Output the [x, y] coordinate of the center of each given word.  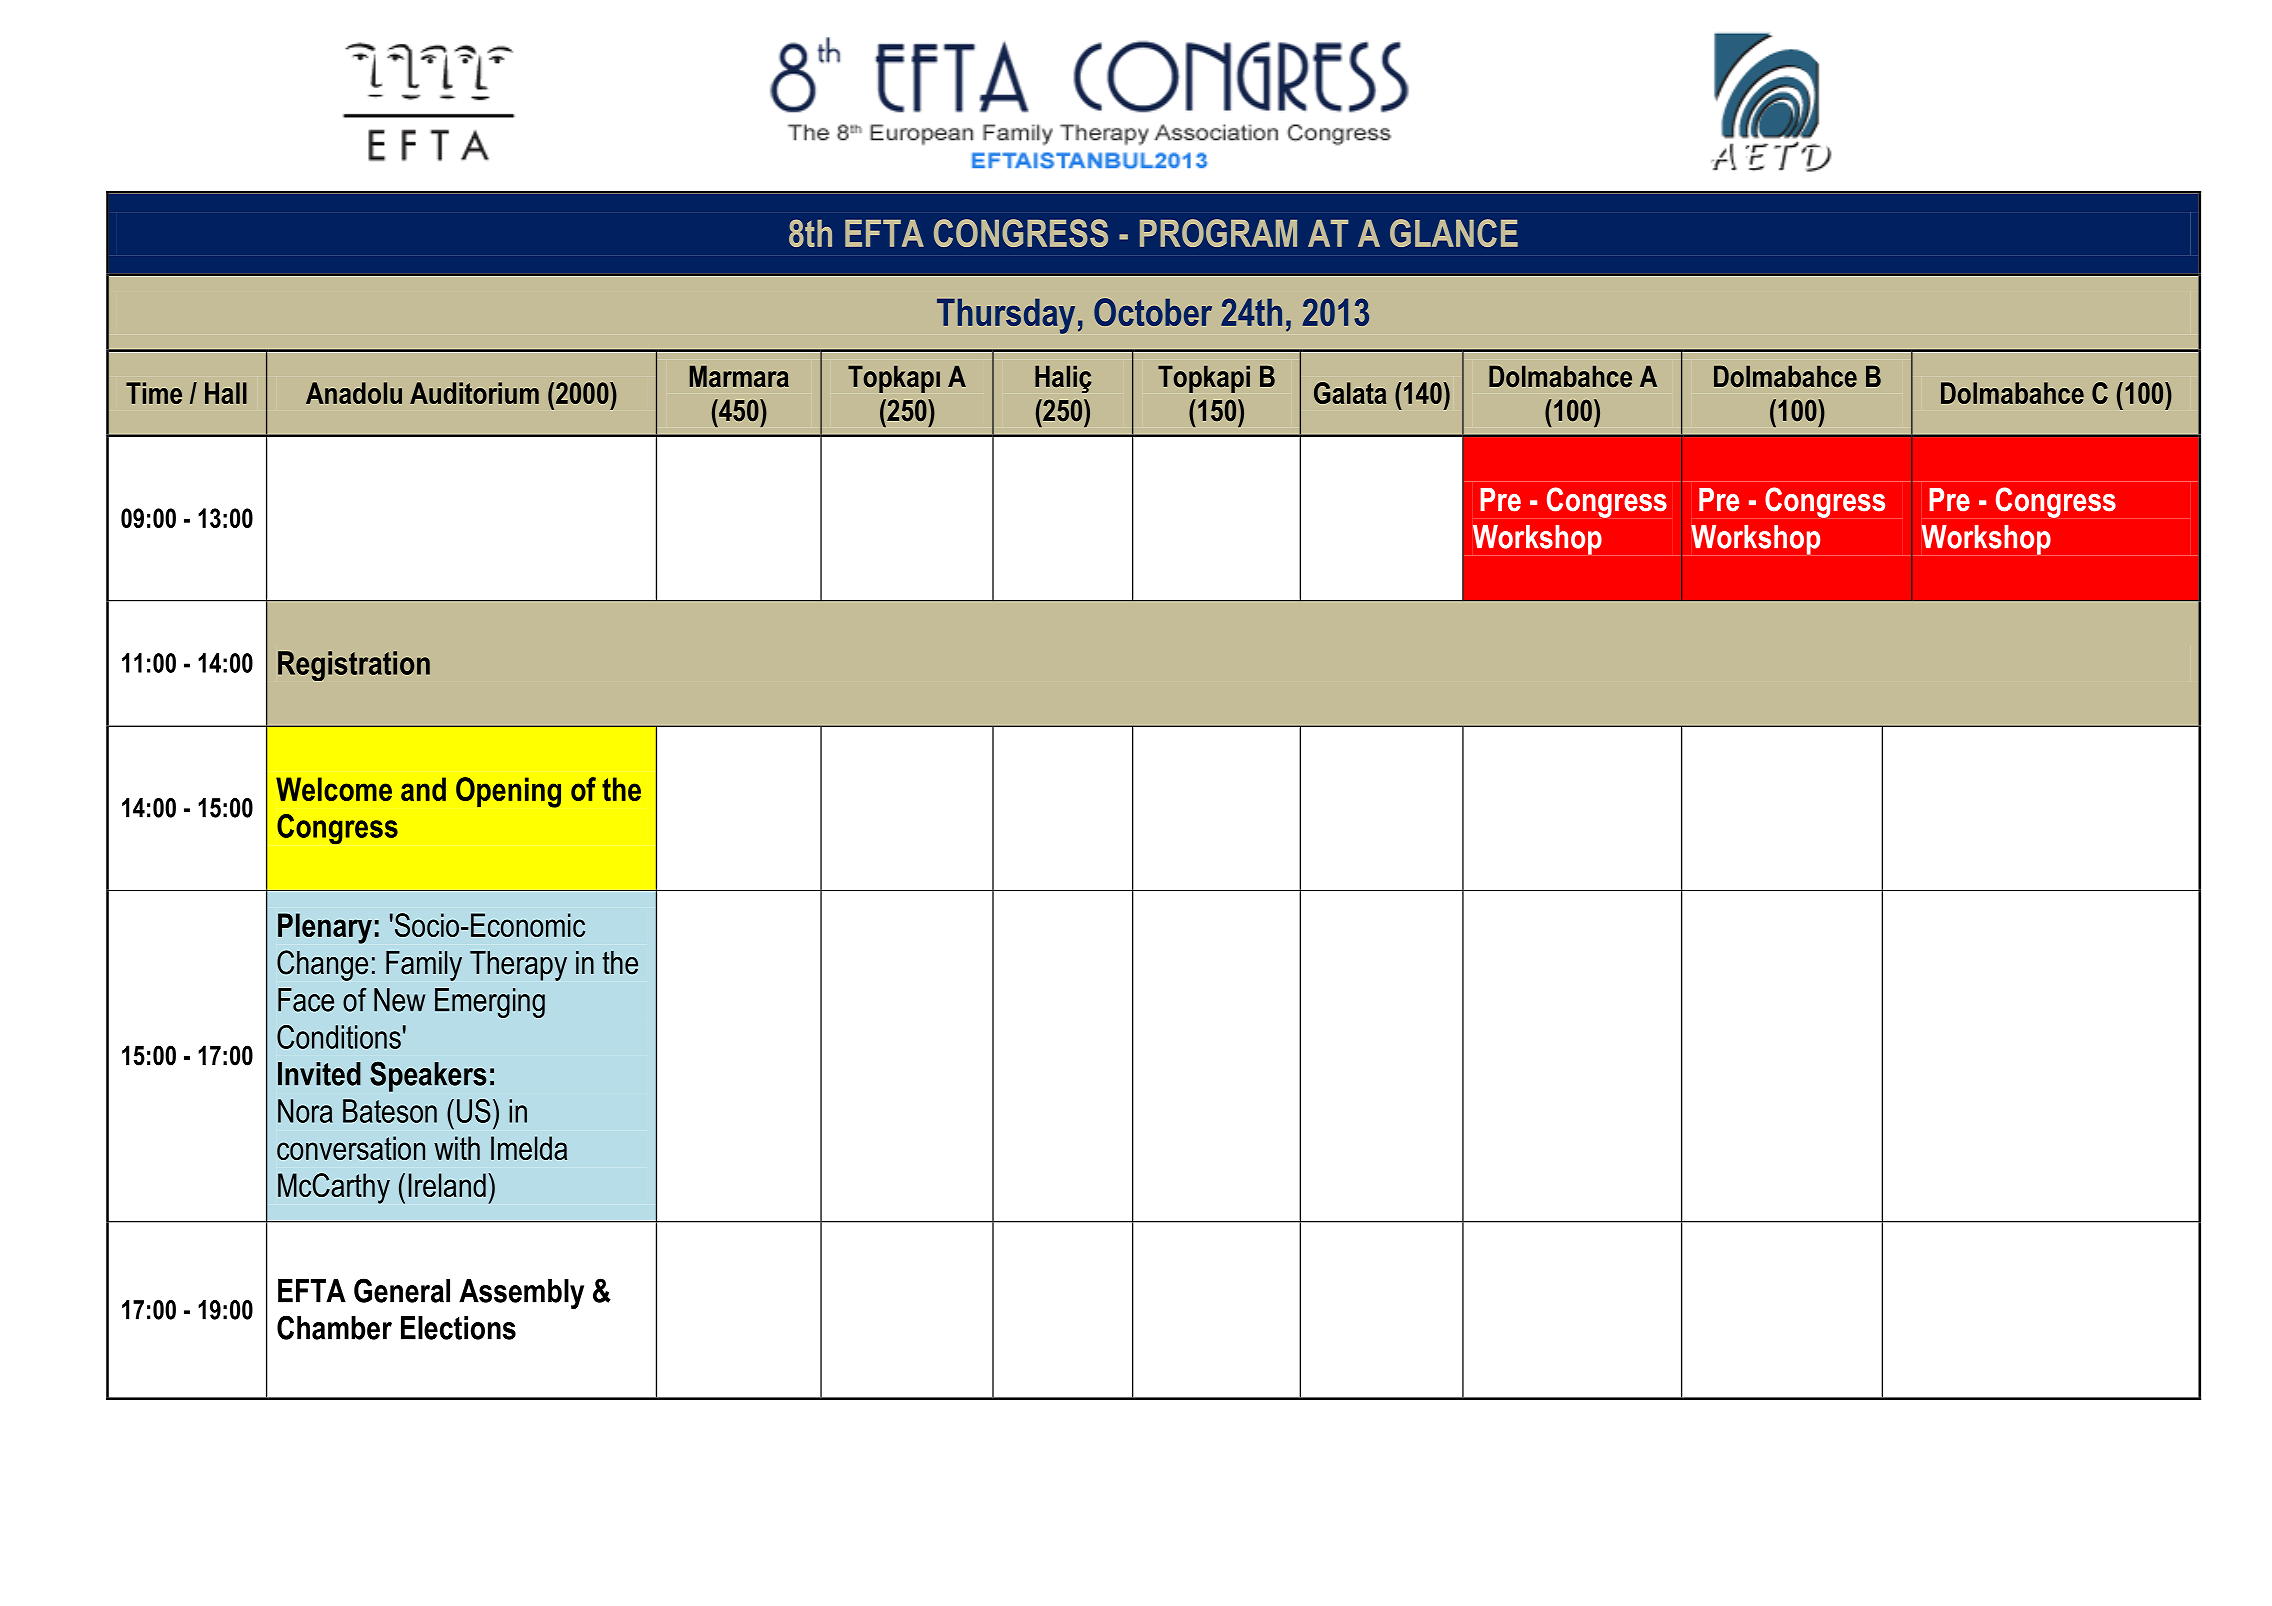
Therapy [518, 966]
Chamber [334, 1327]
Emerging [490, 1003]
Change [322, 965]
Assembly [521, 1294]
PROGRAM [1218, 233]
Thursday [1006, 316]
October [1153, 312]
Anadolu [354, 393]
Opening [508, 792]
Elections [458, 1328]
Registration [354, 666]
